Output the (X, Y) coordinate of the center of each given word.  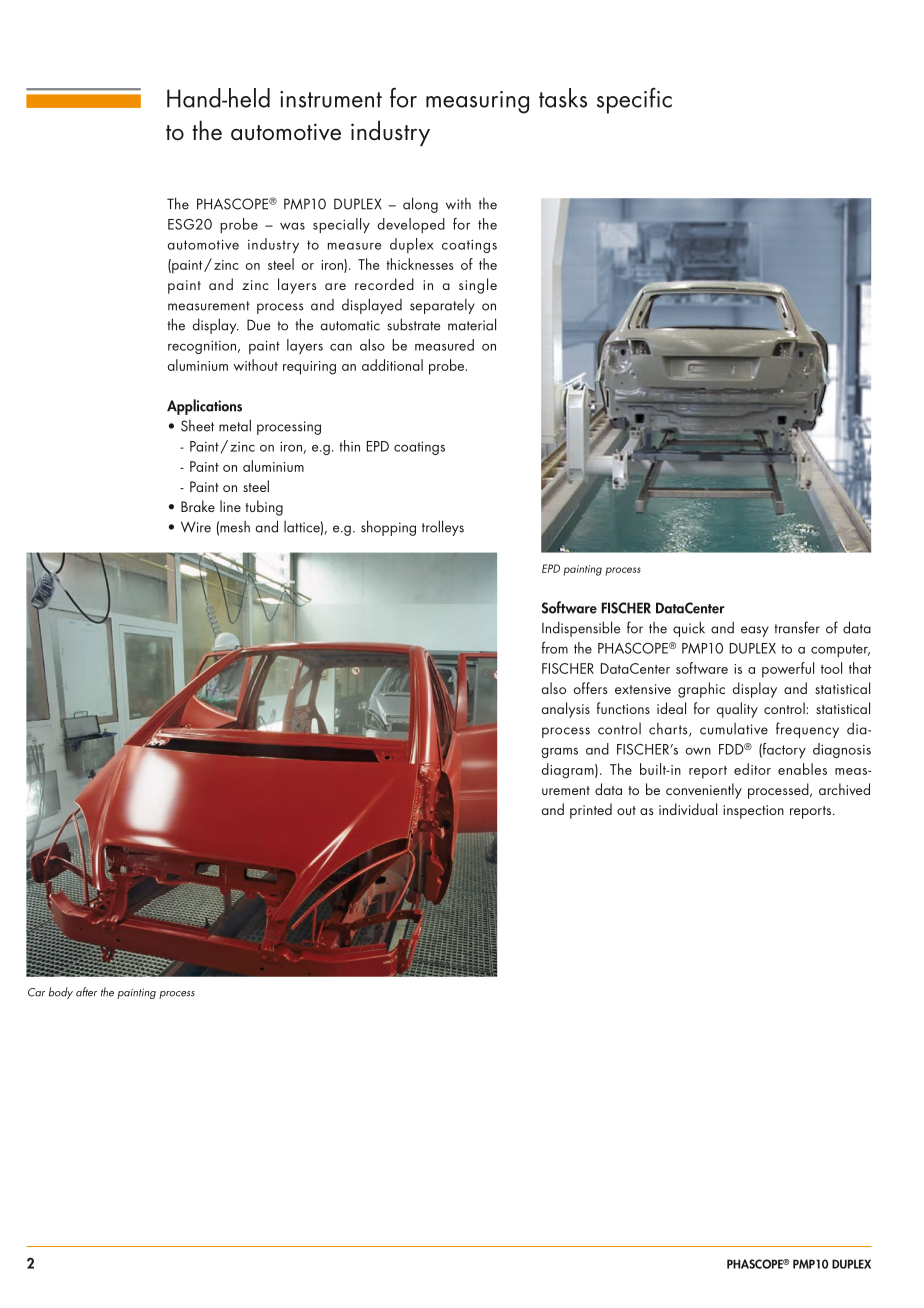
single (478, 286)
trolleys (443, 528)
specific (634, 101)
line (230, 506)
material (472, 324)
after (86, 992)
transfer (797, 627)
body (61, 993)
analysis (566, 710)
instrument (331, 99)
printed (591, 811)
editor (752, 769)
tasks (563, 98)
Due (258, 325)
